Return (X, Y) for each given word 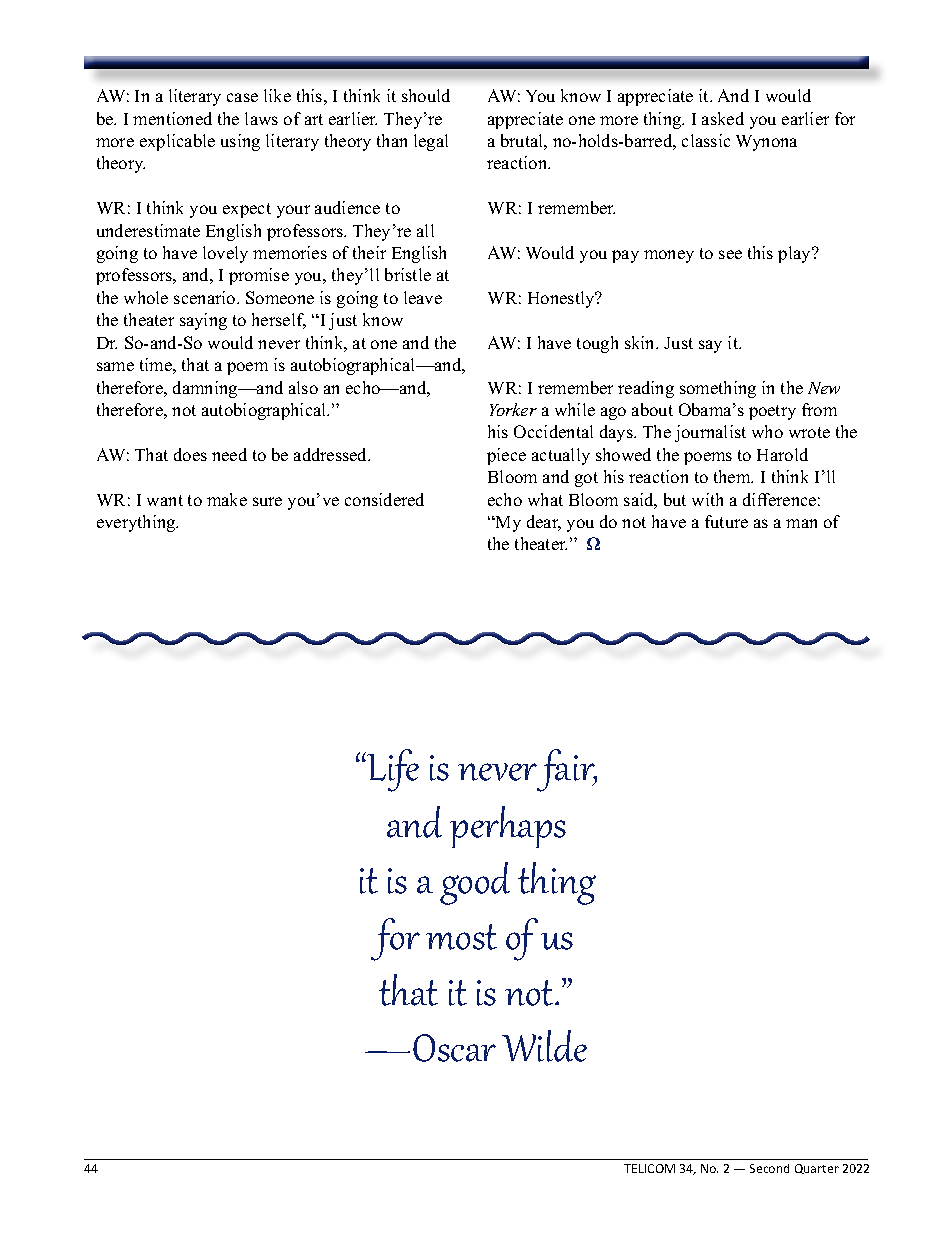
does (190, 454)
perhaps (508, 827)
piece (506, 456)
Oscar (454, 1048)
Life (392, 770)
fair (567, 770)
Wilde (544, 1046)
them (733, 476)
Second (769, 1168)
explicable (177, 142)
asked (723, 118)
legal (431, 142)
